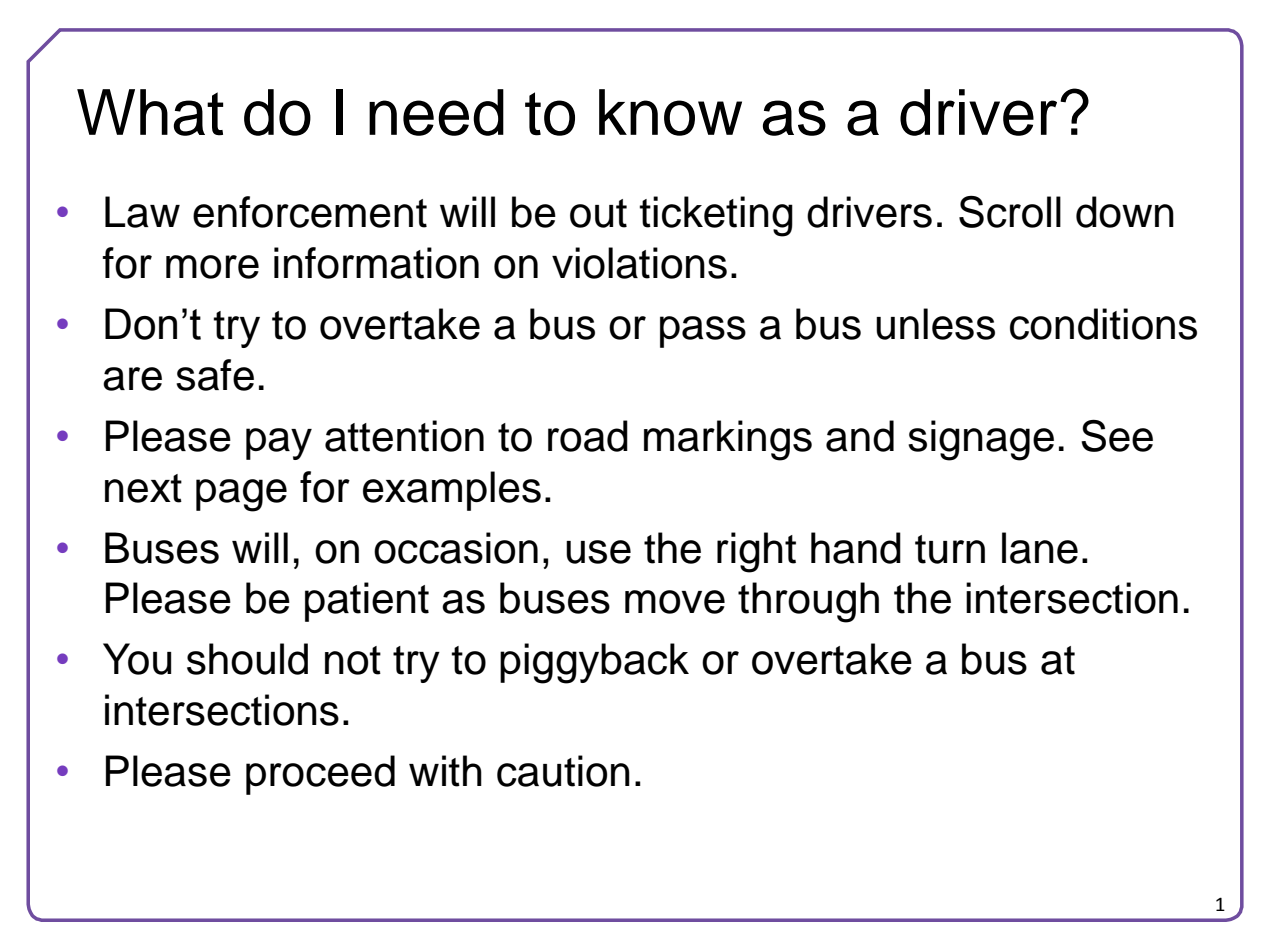  What do you see at coordinates (320, 775) in the page?
I see `proceed` at bounding box center [320, 775].
